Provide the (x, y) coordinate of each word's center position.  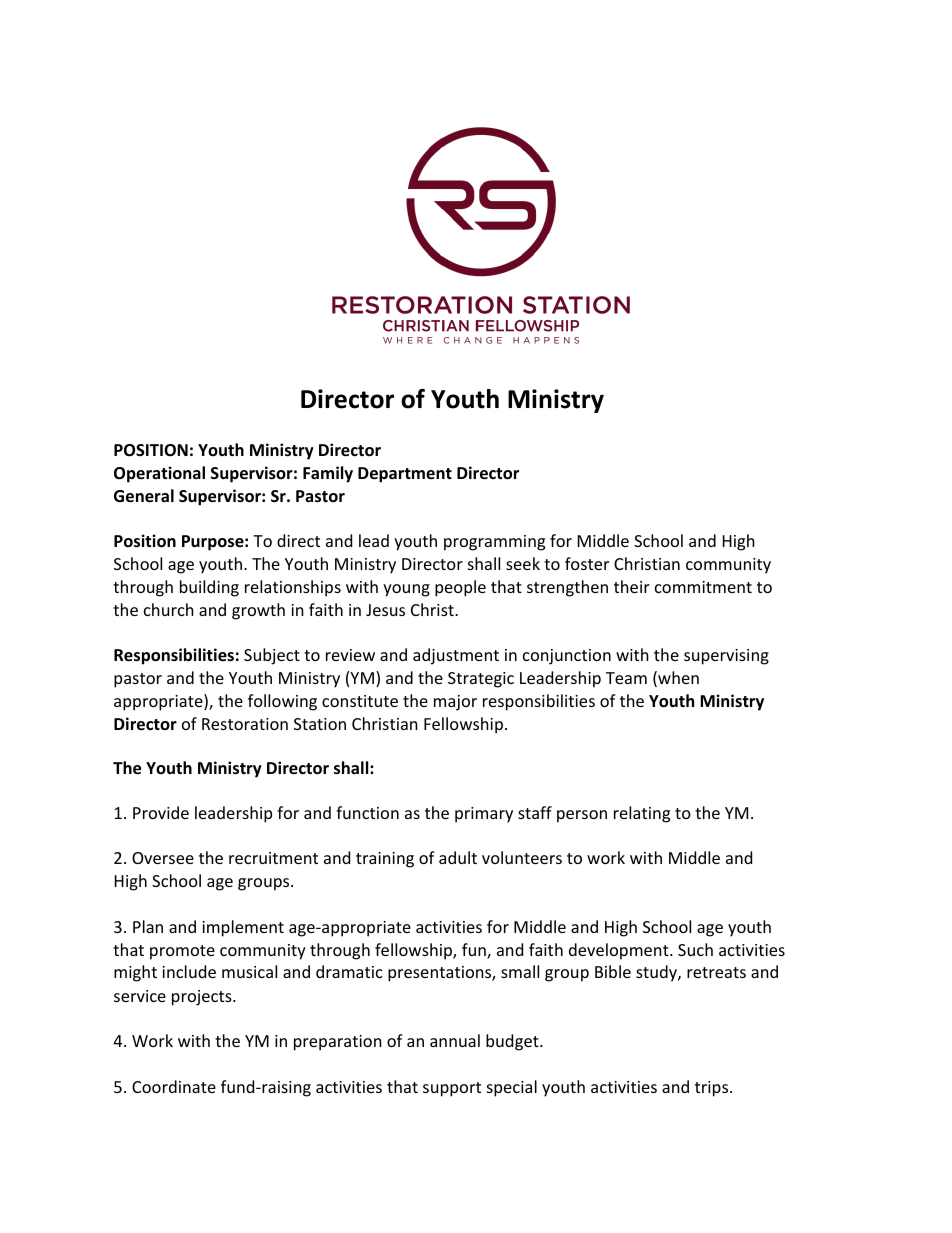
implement (243, 928)
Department (405, 475)
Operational (159, 474)
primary (484, 815)
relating (642, 814)
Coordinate (174, 1086)
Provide (161, 812)
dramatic (349, 971)
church (169, 609)
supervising (726, 657)
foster (587, 563)
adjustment (456, 656)
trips (713, 1089)
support (452, 1089)
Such (695, 949)
